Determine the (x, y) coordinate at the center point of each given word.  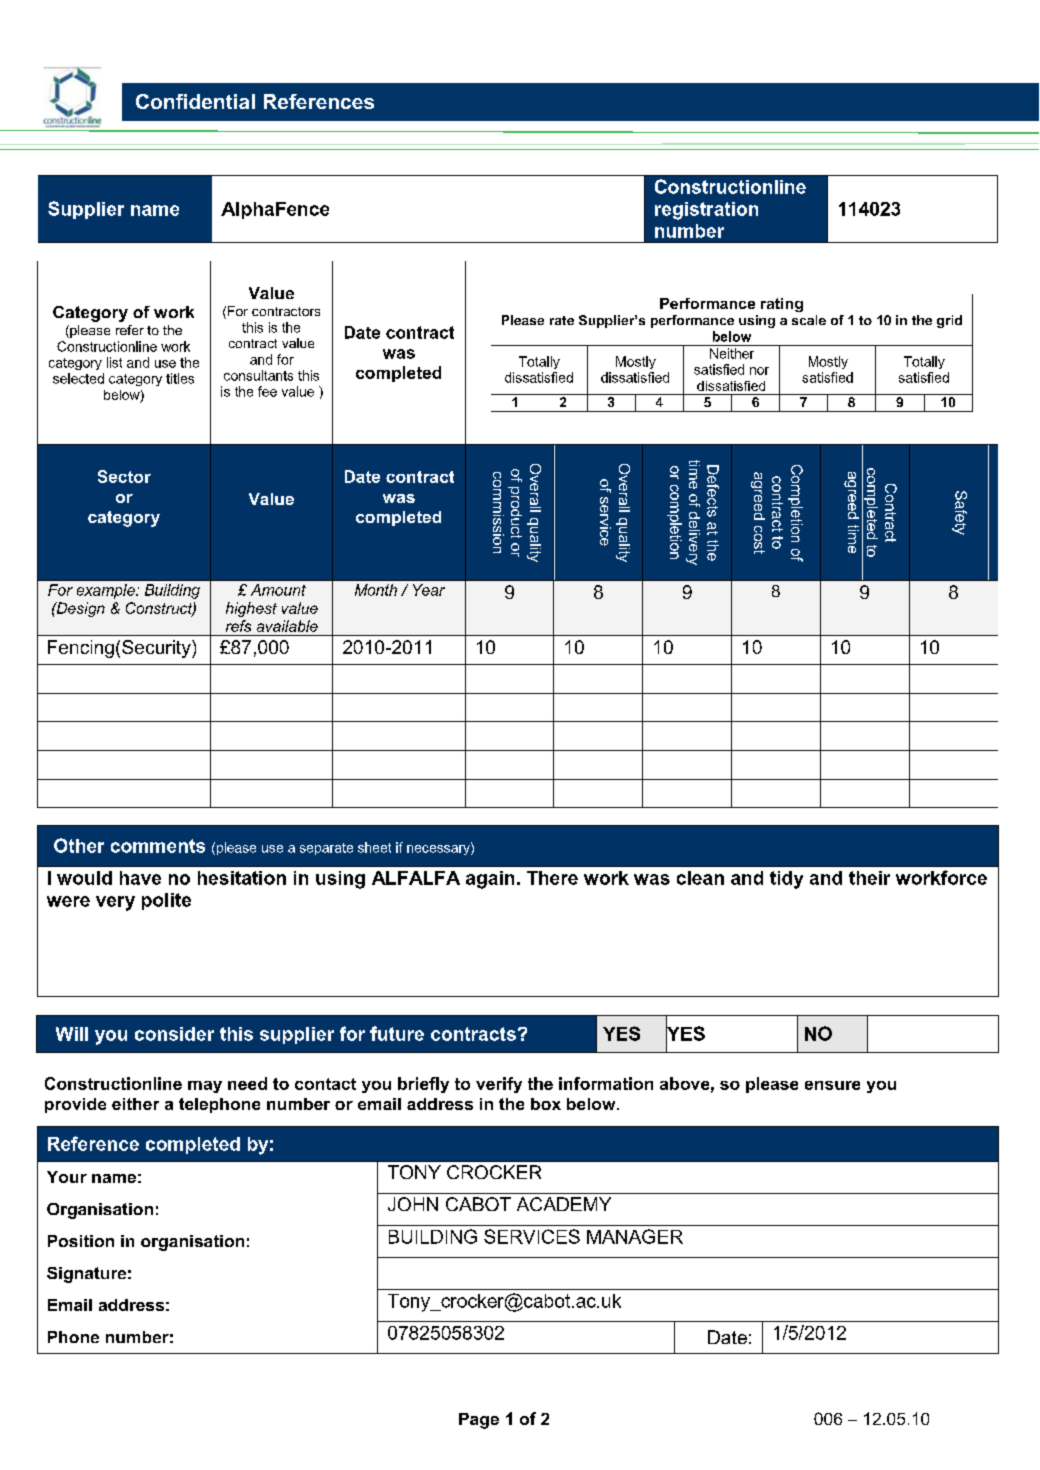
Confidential (195, 101)
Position (81, 1241)
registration (706, 211)
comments (158, 846)
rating (782, 305)
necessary (439, 849)
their (869, 878)
